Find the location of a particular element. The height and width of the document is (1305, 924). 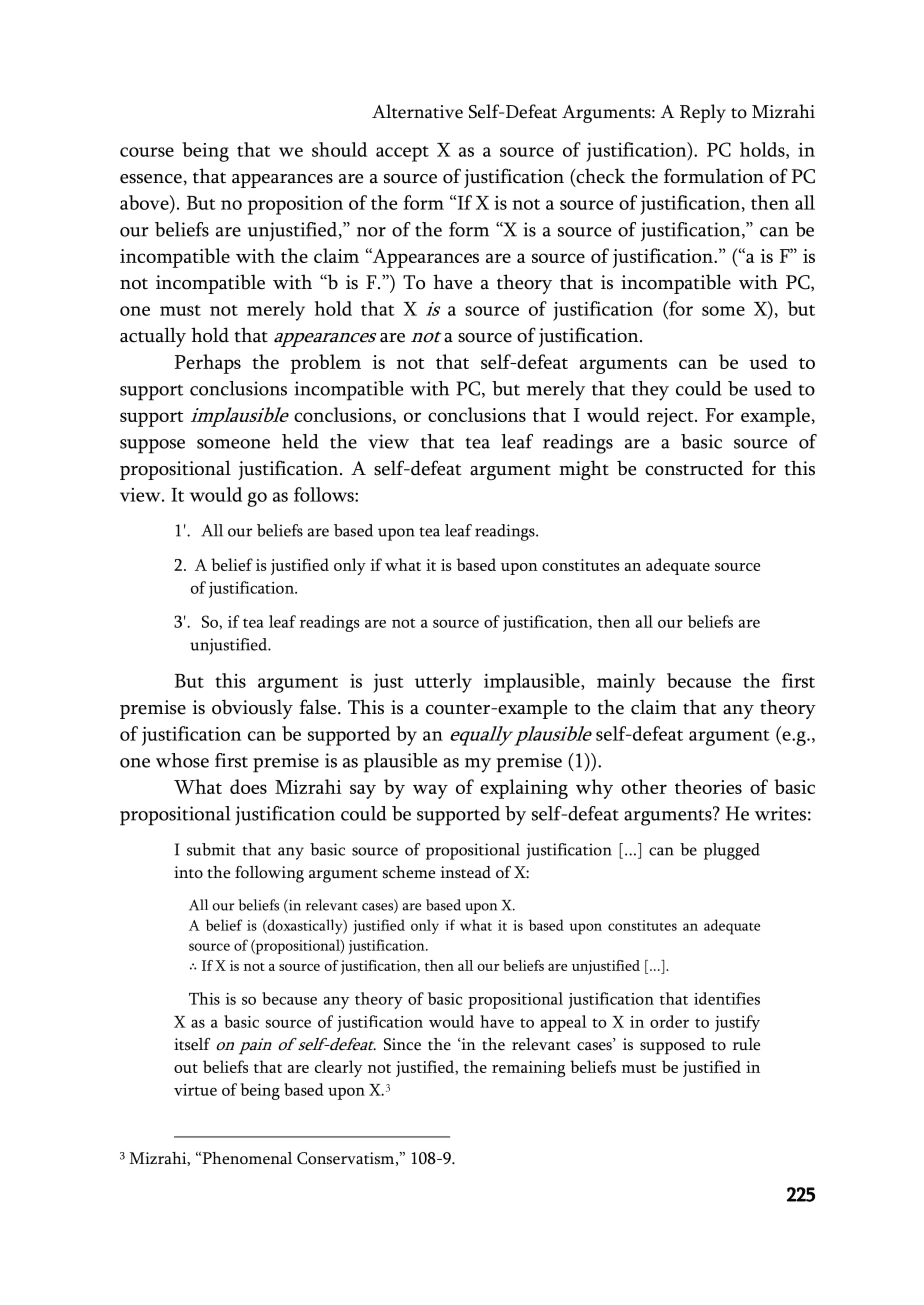

Alternative is located at coordinates (417, 111).
